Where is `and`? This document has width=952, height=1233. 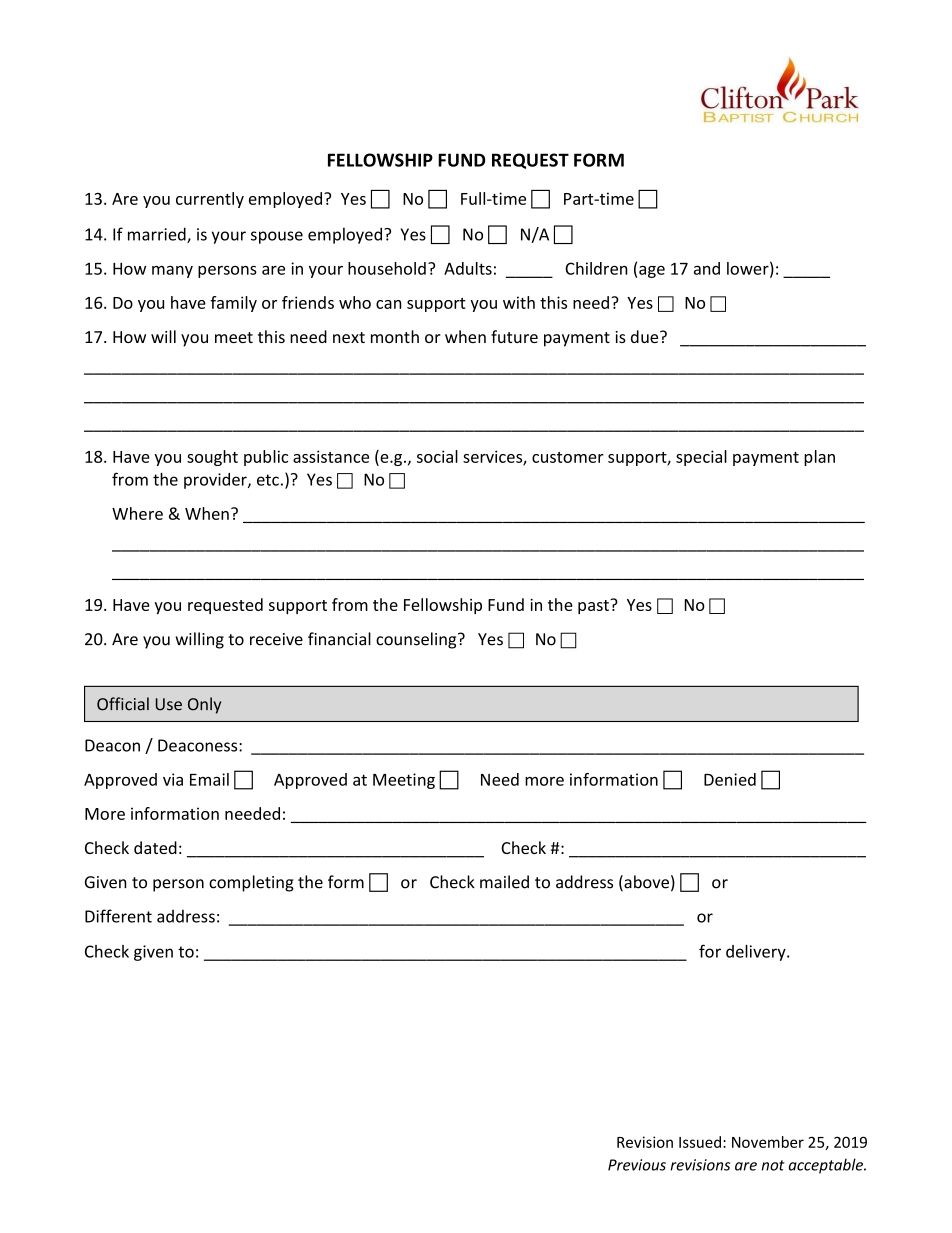
and is located at coordinates (707, 268).
